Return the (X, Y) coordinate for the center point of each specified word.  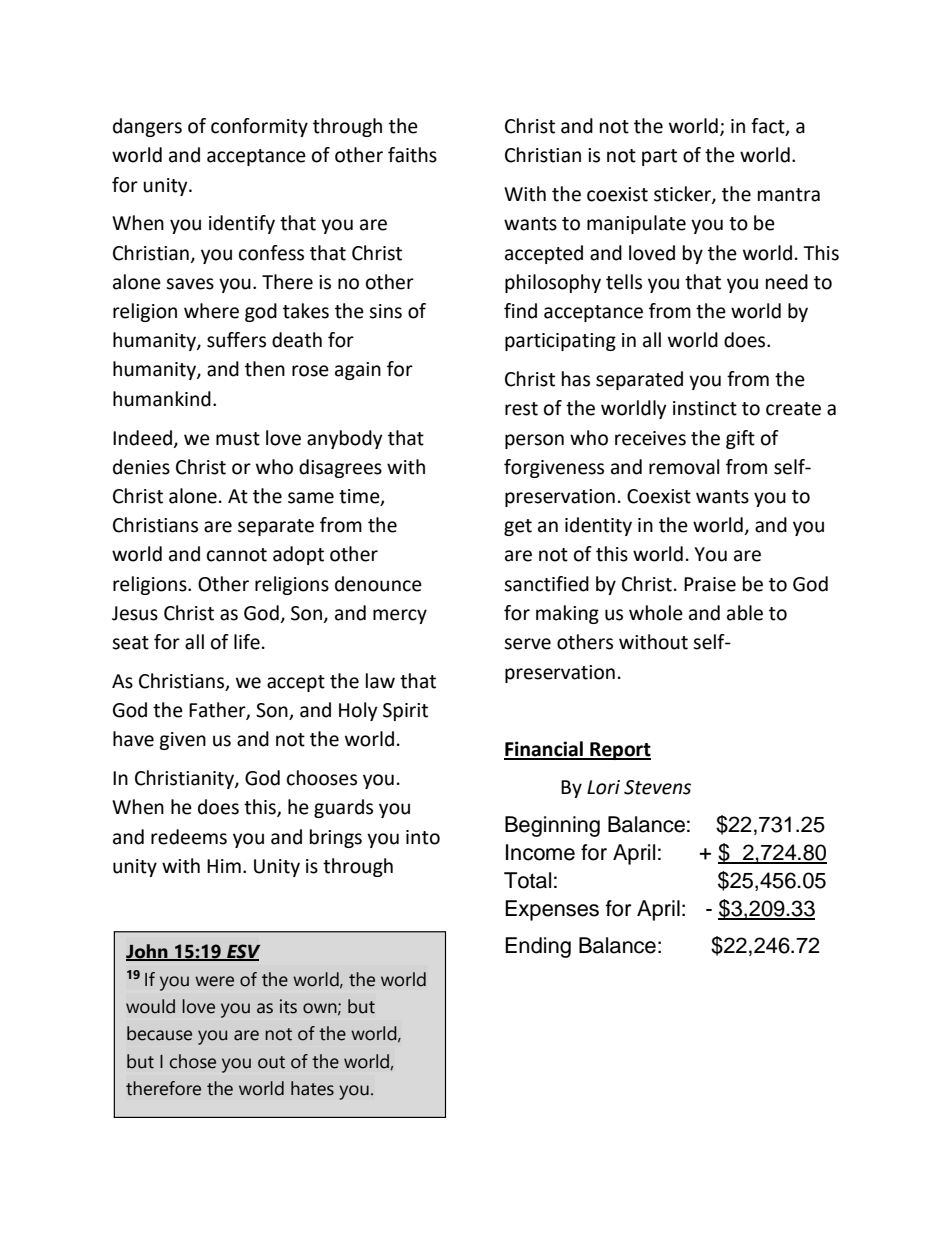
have (133, 739)
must (238, 439)
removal (684, 467)
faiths (412, 155)
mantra (789, 195)
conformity (259, 127)
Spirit (405, 712)
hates (312, 1088)
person (534, 441)
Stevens (657, 787)
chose (193, 1061)
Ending (538, 947)
